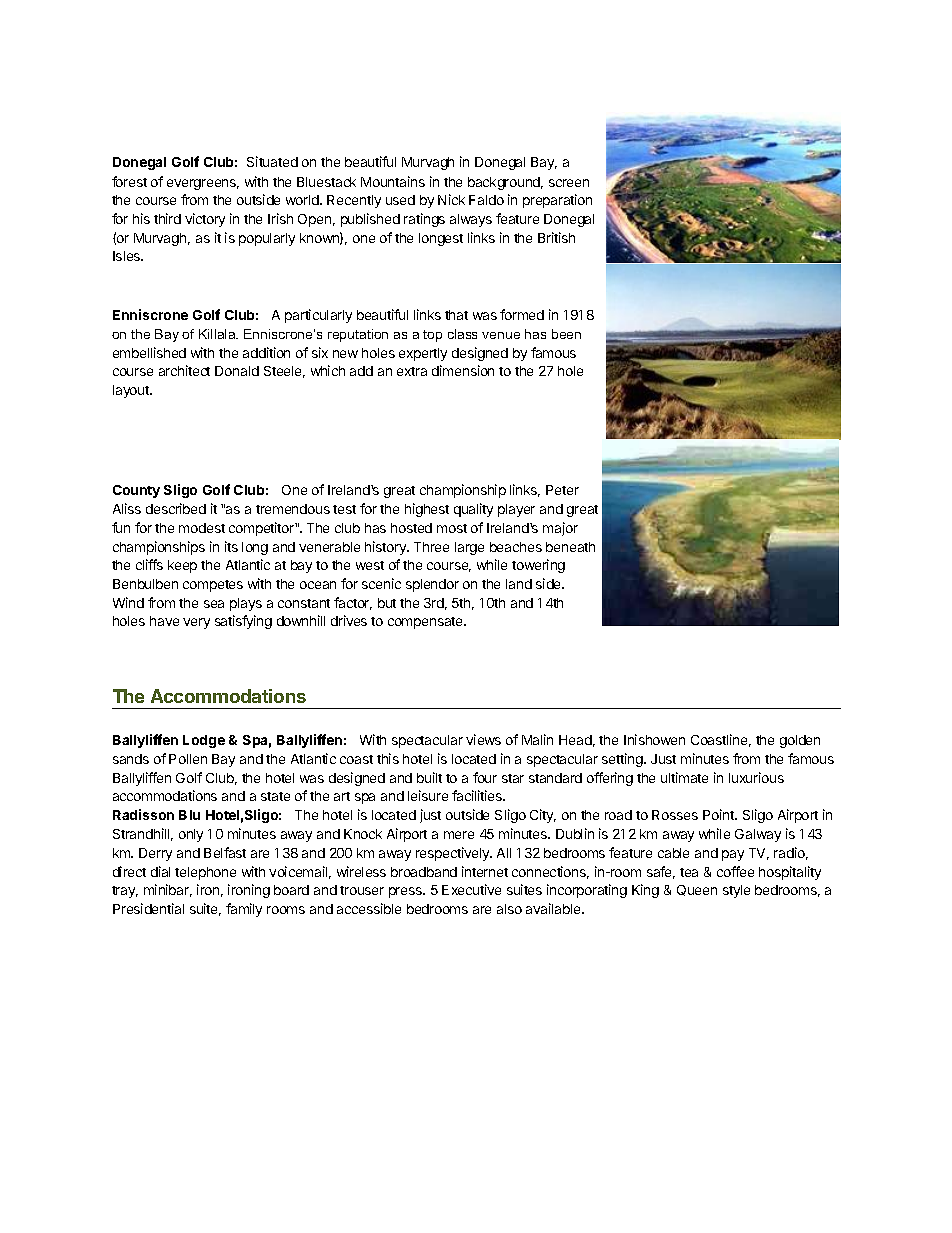  I want to click on screen, so click(569, 183).
